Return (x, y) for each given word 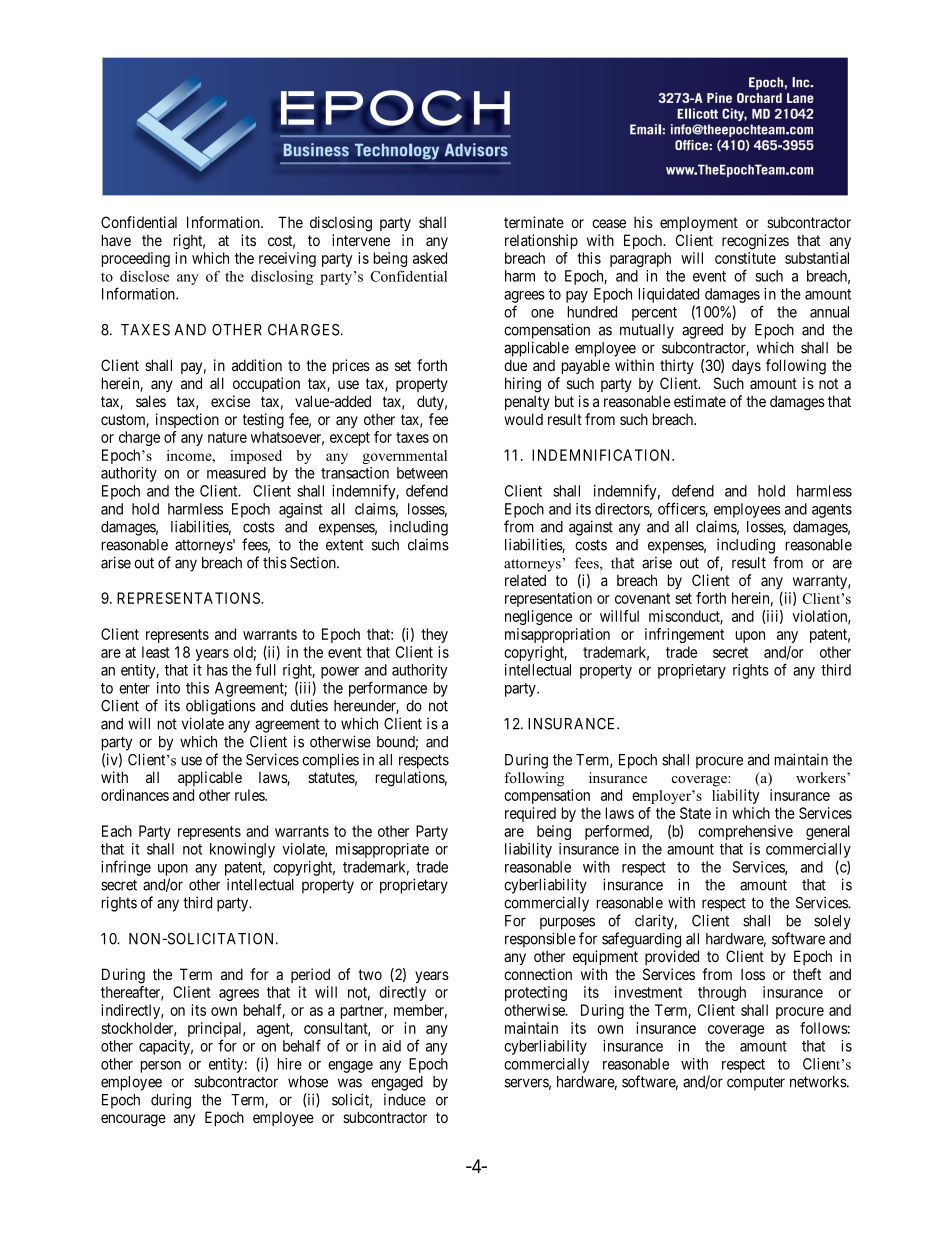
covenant (642, 598)
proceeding (136, 259)
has (217, 670)
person (161, 1067)
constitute (745, 258)
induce (405, 1100)
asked (430, 258)
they (434, 635)
